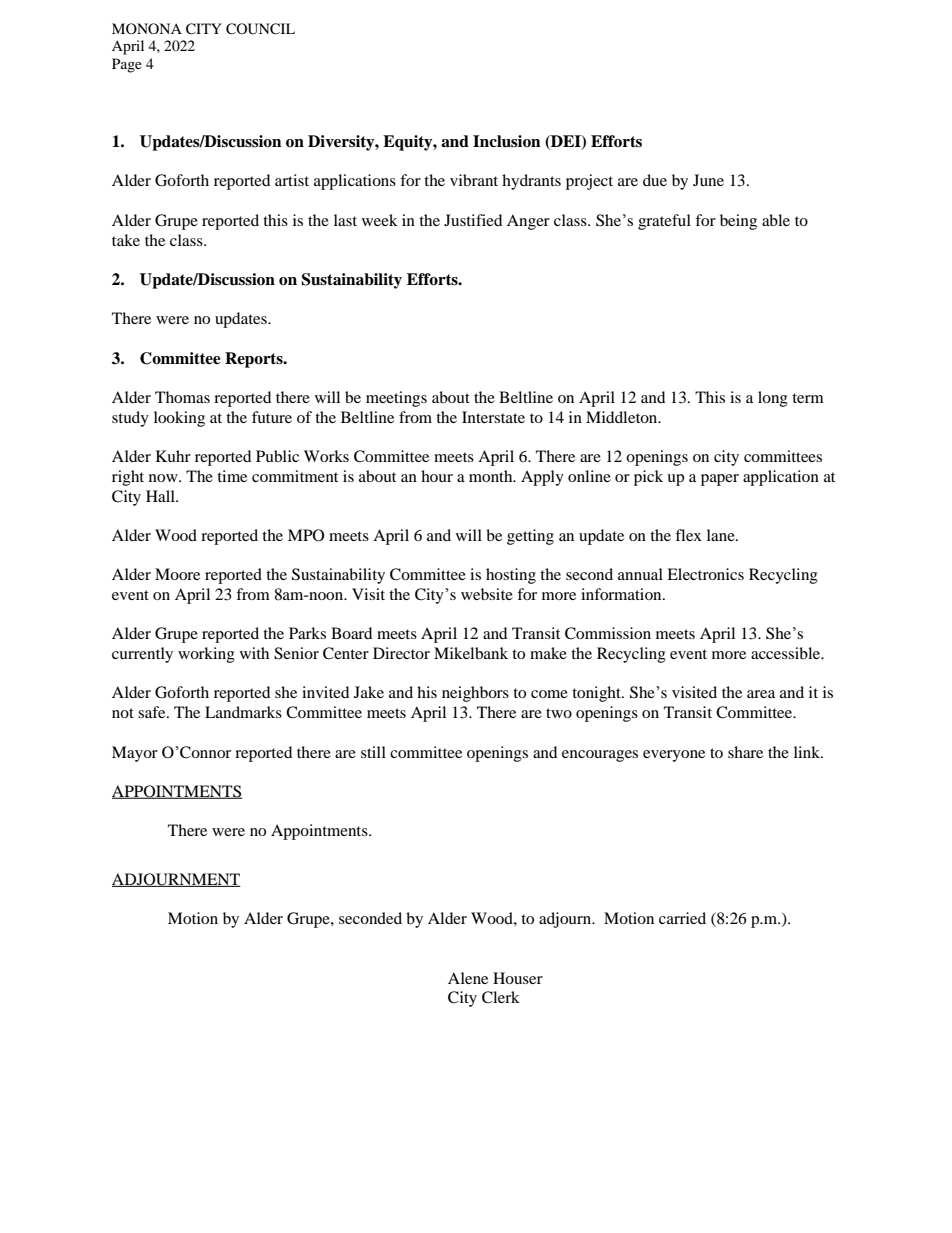 This image has width=952, height=1233. Describe the element at coordinates (708, 180) in the image. I see `June` at that location.
